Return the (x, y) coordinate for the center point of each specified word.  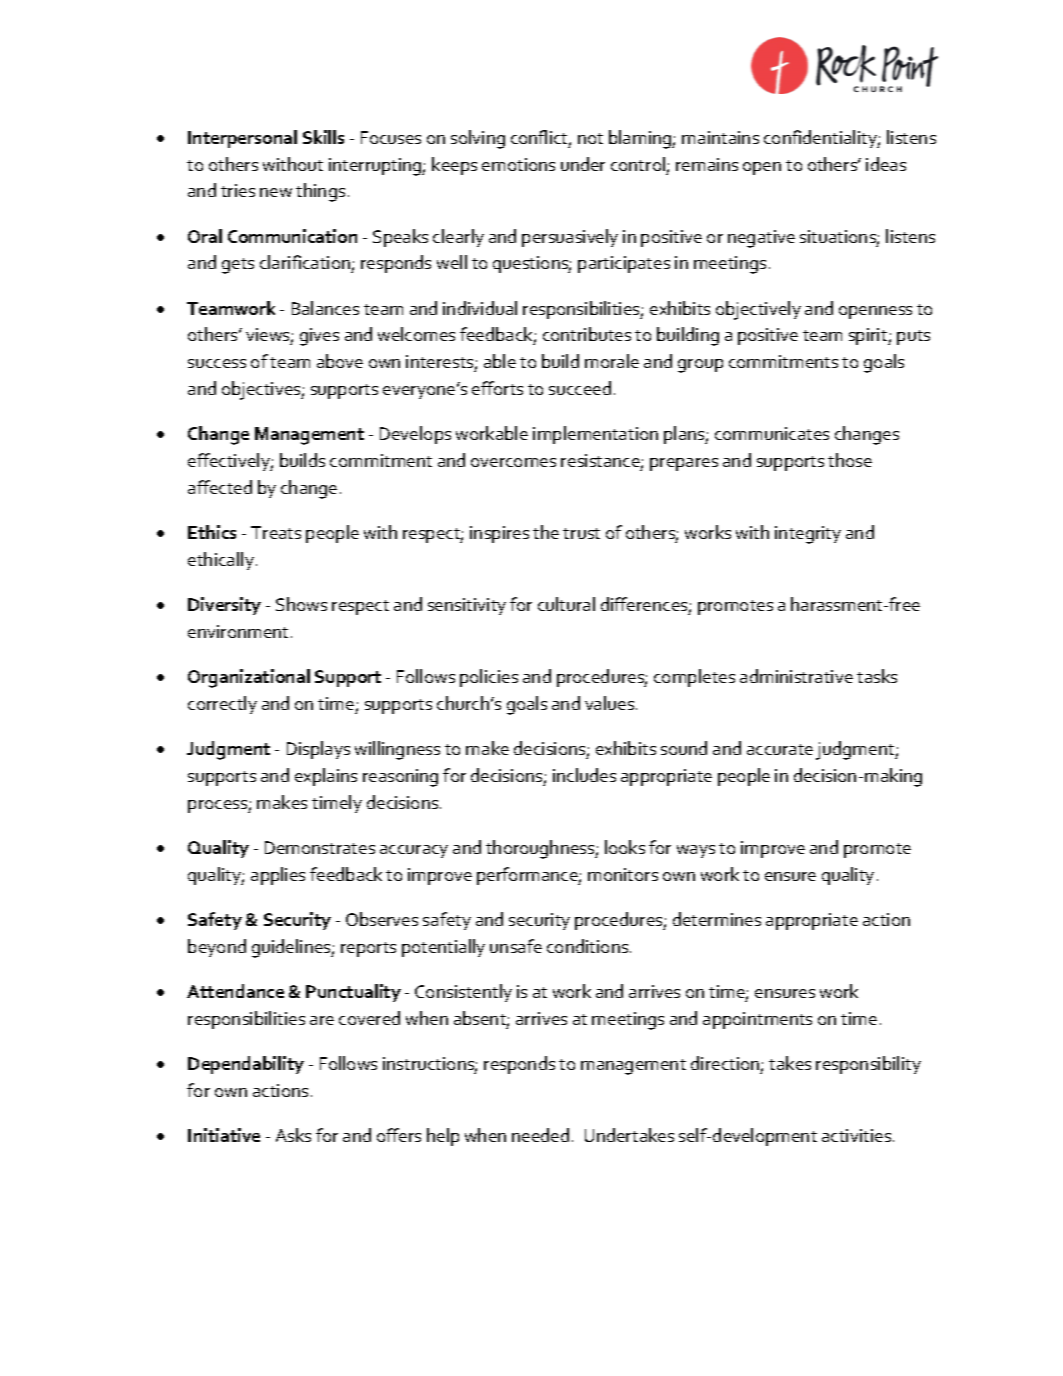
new (276, 192)
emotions (518, 164)
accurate (780, 749)
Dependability (246, 1065)
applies (278, 876)
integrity (808, 535)
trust (581, 533)
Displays (318, 750)
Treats (276, 532)
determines (717, 919)
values (611, 703)
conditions (589, 946)
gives (319, 337)
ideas (886, 164)
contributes (587, 334)
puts (913, 337)
